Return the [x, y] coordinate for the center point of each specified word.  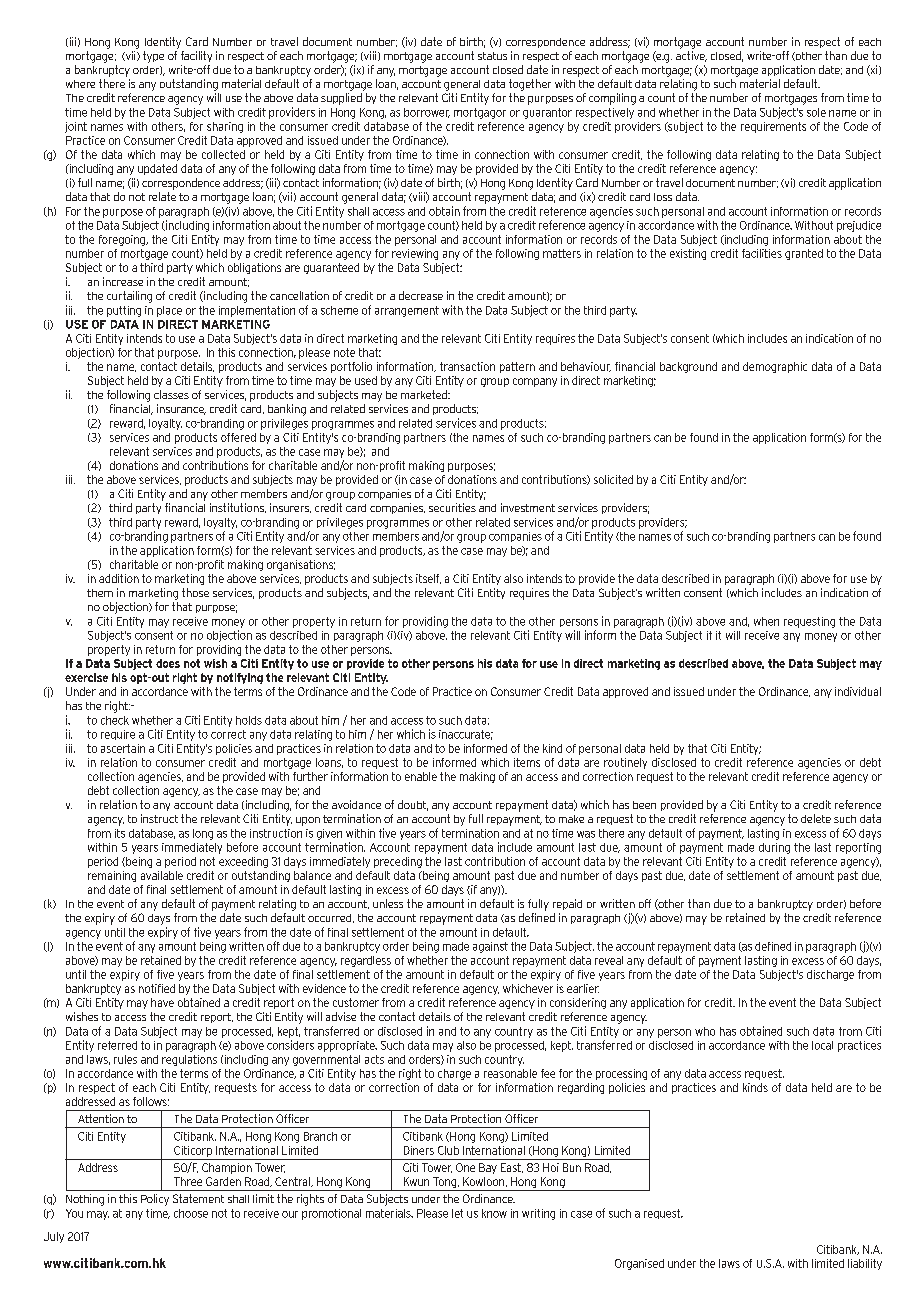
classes [171, 394]
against [490, 947]
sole [816, 112]
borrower [427, 113]
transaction [467, 366]
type [153, 57]
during [774, 848]
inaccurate [466, 735]
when [766, 621]
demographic [775, 367]
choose [191, 1213]
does [168, 663]
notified [157, 988]
